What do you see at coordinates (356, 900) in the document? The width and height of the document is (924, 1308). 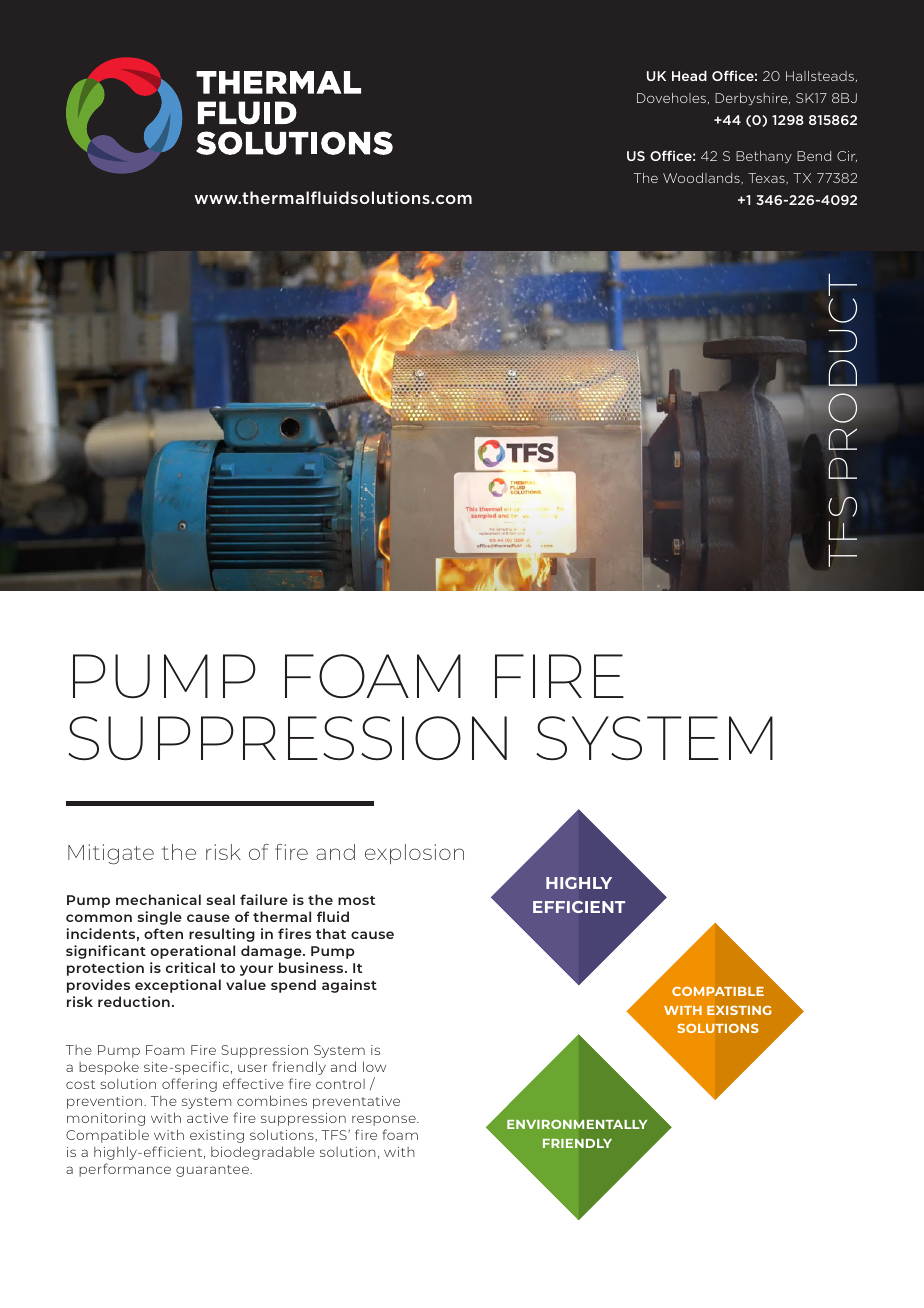 I see `most` at bounding box center [356, 900].
